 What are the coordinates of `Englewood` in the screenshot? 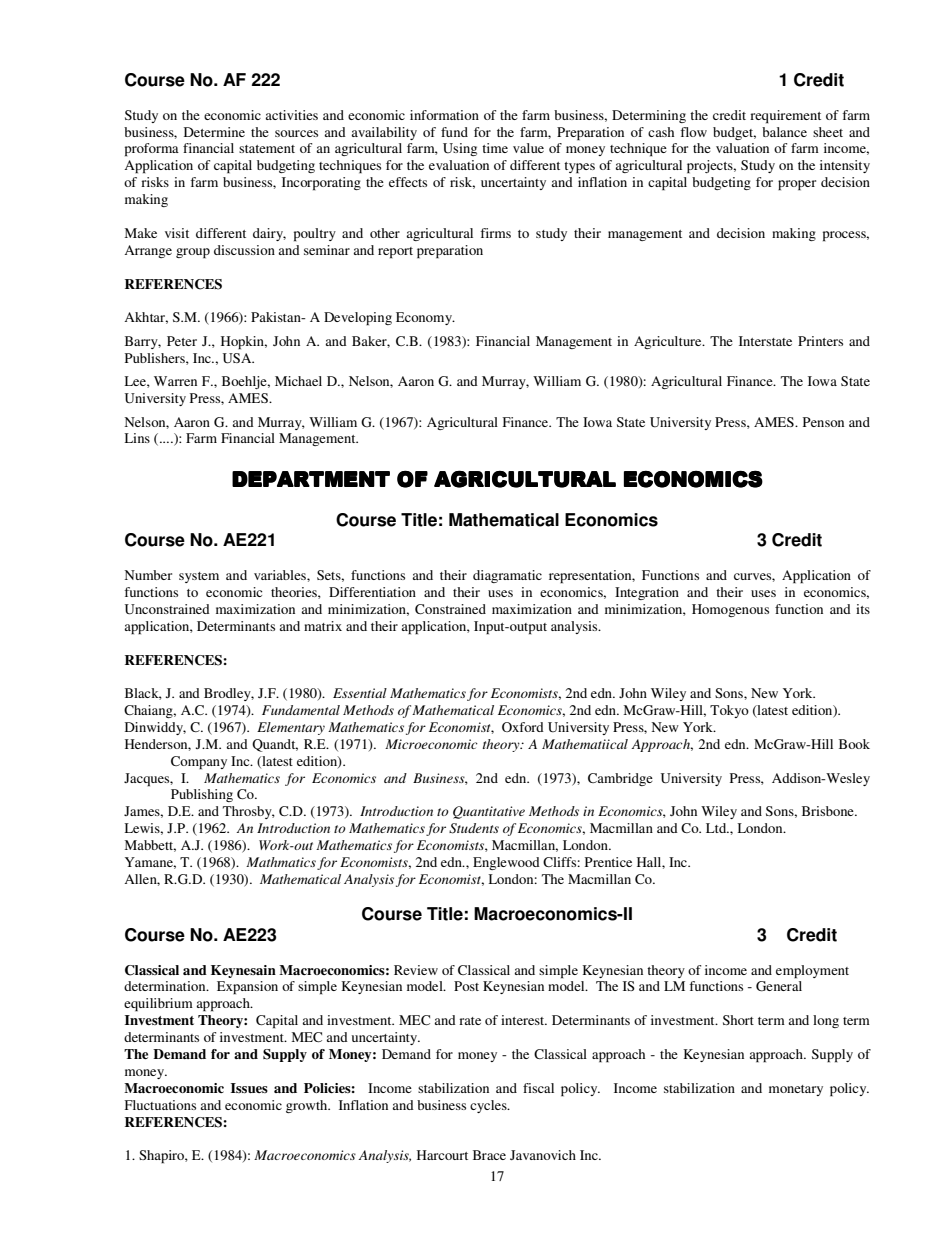 It's located at (506, 863).
